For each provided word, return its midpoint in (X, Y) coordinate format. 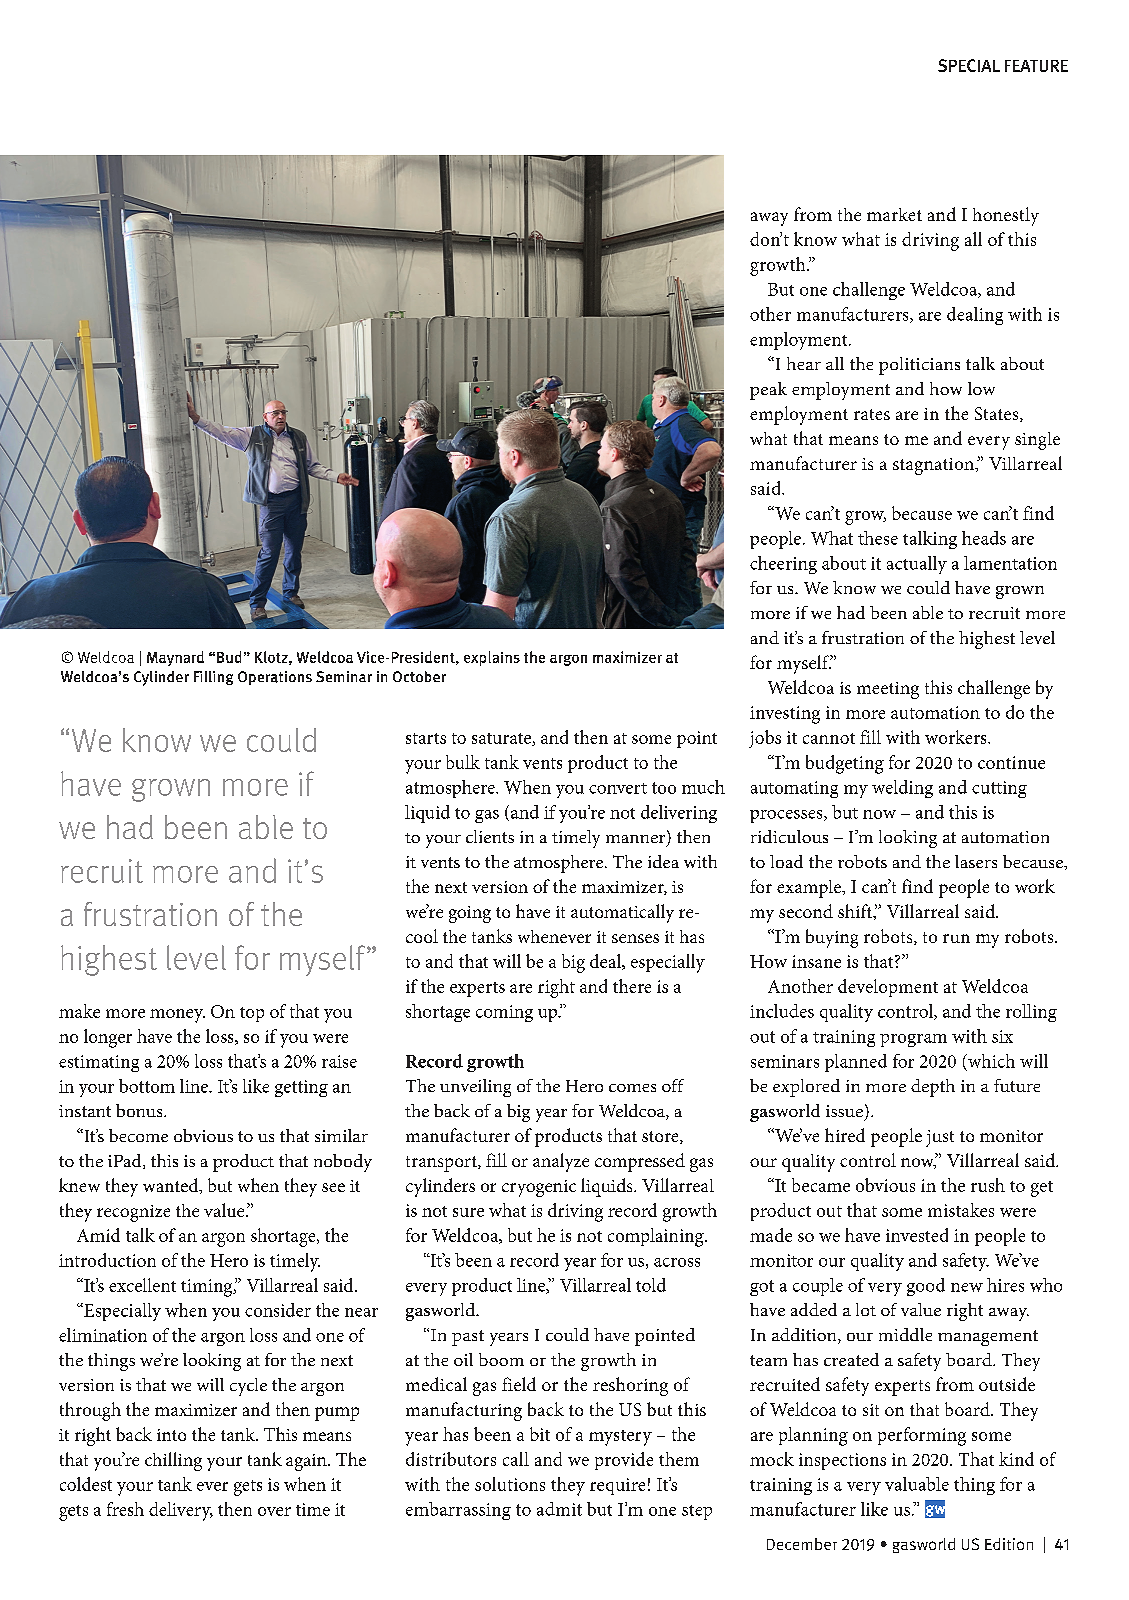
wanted (172, 1186)
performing (922, 1436)
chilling (173, 1461)
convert (618, 788)
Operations (275, 678)
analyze (561, 1162)
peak (768, 391)
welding (902, 789)
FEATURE (1036, 66)
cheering (783, 565)
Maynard (175, 658)
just (940, 1138)
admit (559, 1509)
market (894, 214)
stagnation (934, 466)
